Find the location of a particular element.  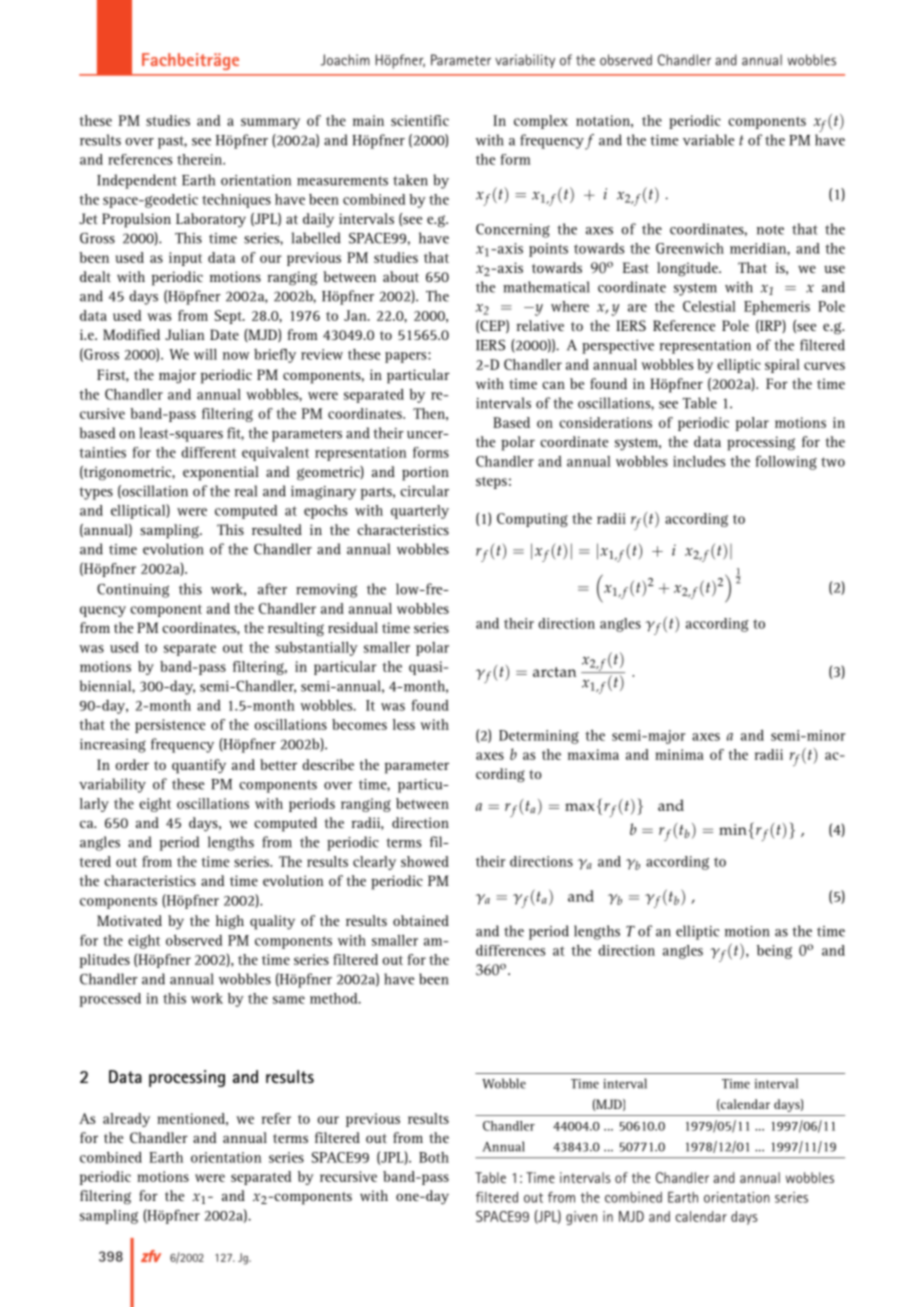

being is located at coordinates (774, 952).
